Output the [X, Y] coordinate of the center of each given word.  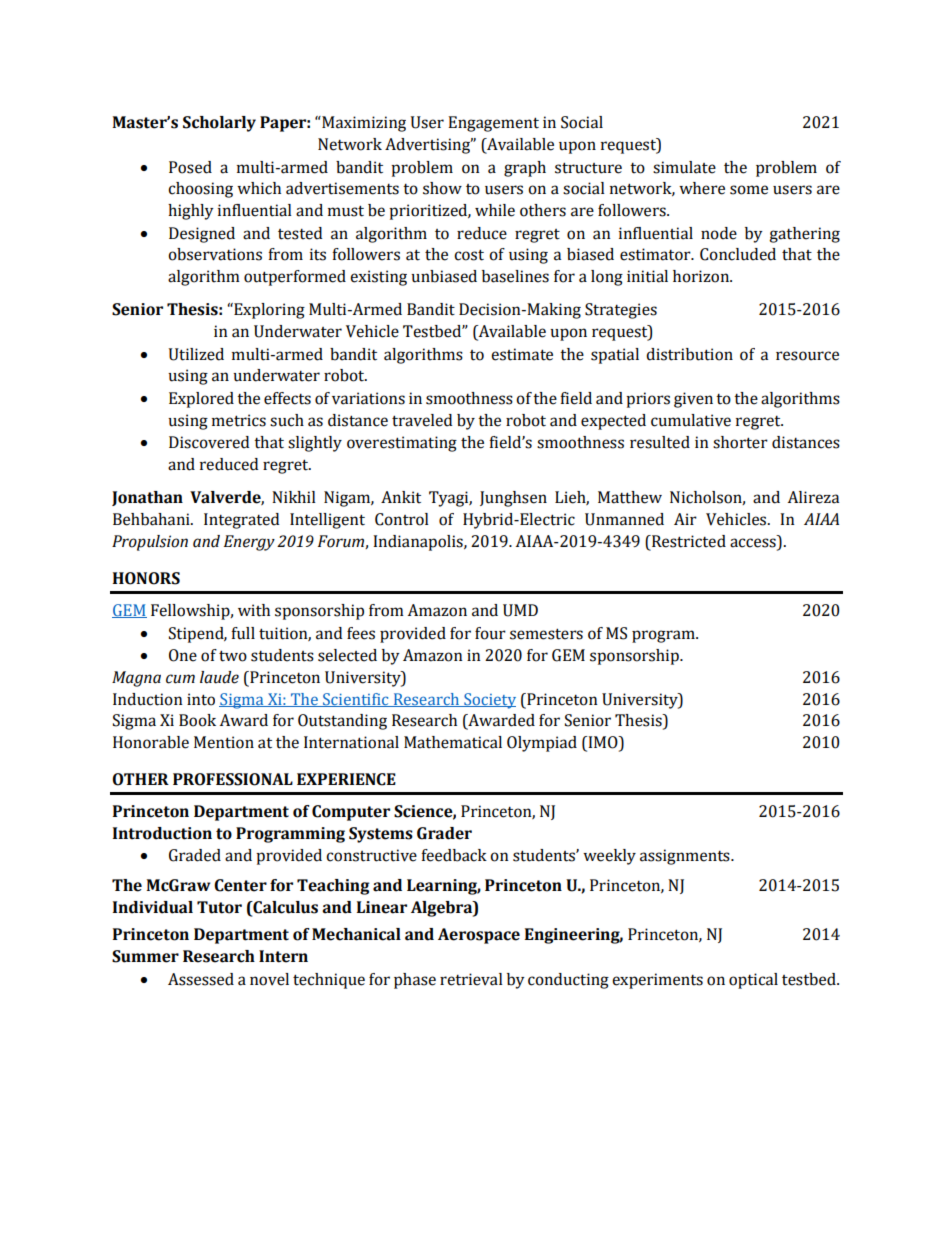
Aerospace [479, 936]
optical [753, 981]
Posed [190, 167]
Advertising [429, 146]
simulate [684, 167]
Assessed [201, 979]
